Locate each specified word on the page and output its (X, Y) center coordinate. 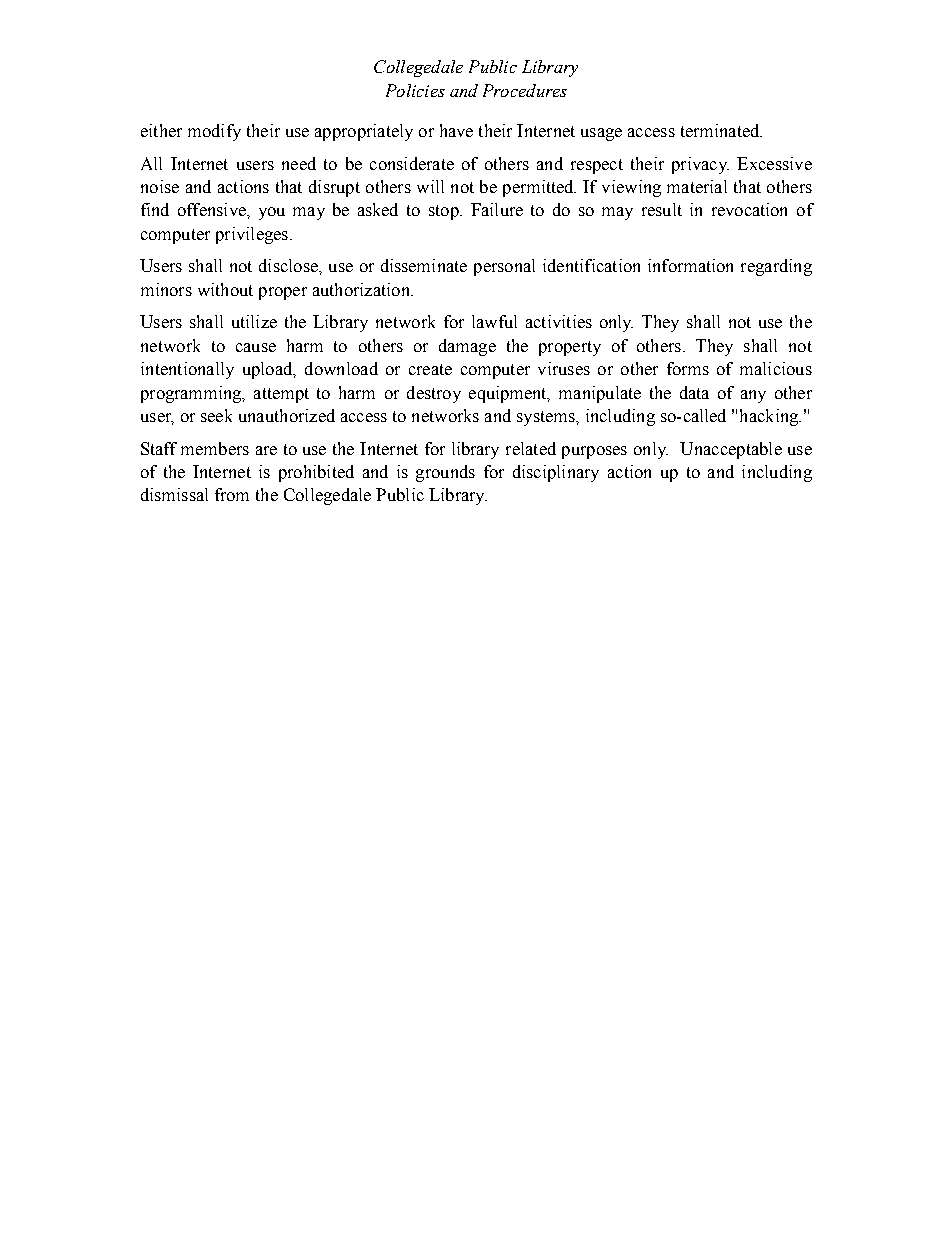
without (225, 289)
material (697, 186)
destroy (434, 394)
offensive (213, 209)
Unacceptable (731, 450)
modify (214, 132)
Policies (415, 90)
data (694, 392)
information (690, 265)
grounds (445, 473)
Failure (497, 209)
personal (504, 267)
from (232, 494)
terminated (721, 130)
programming (192, 394)
